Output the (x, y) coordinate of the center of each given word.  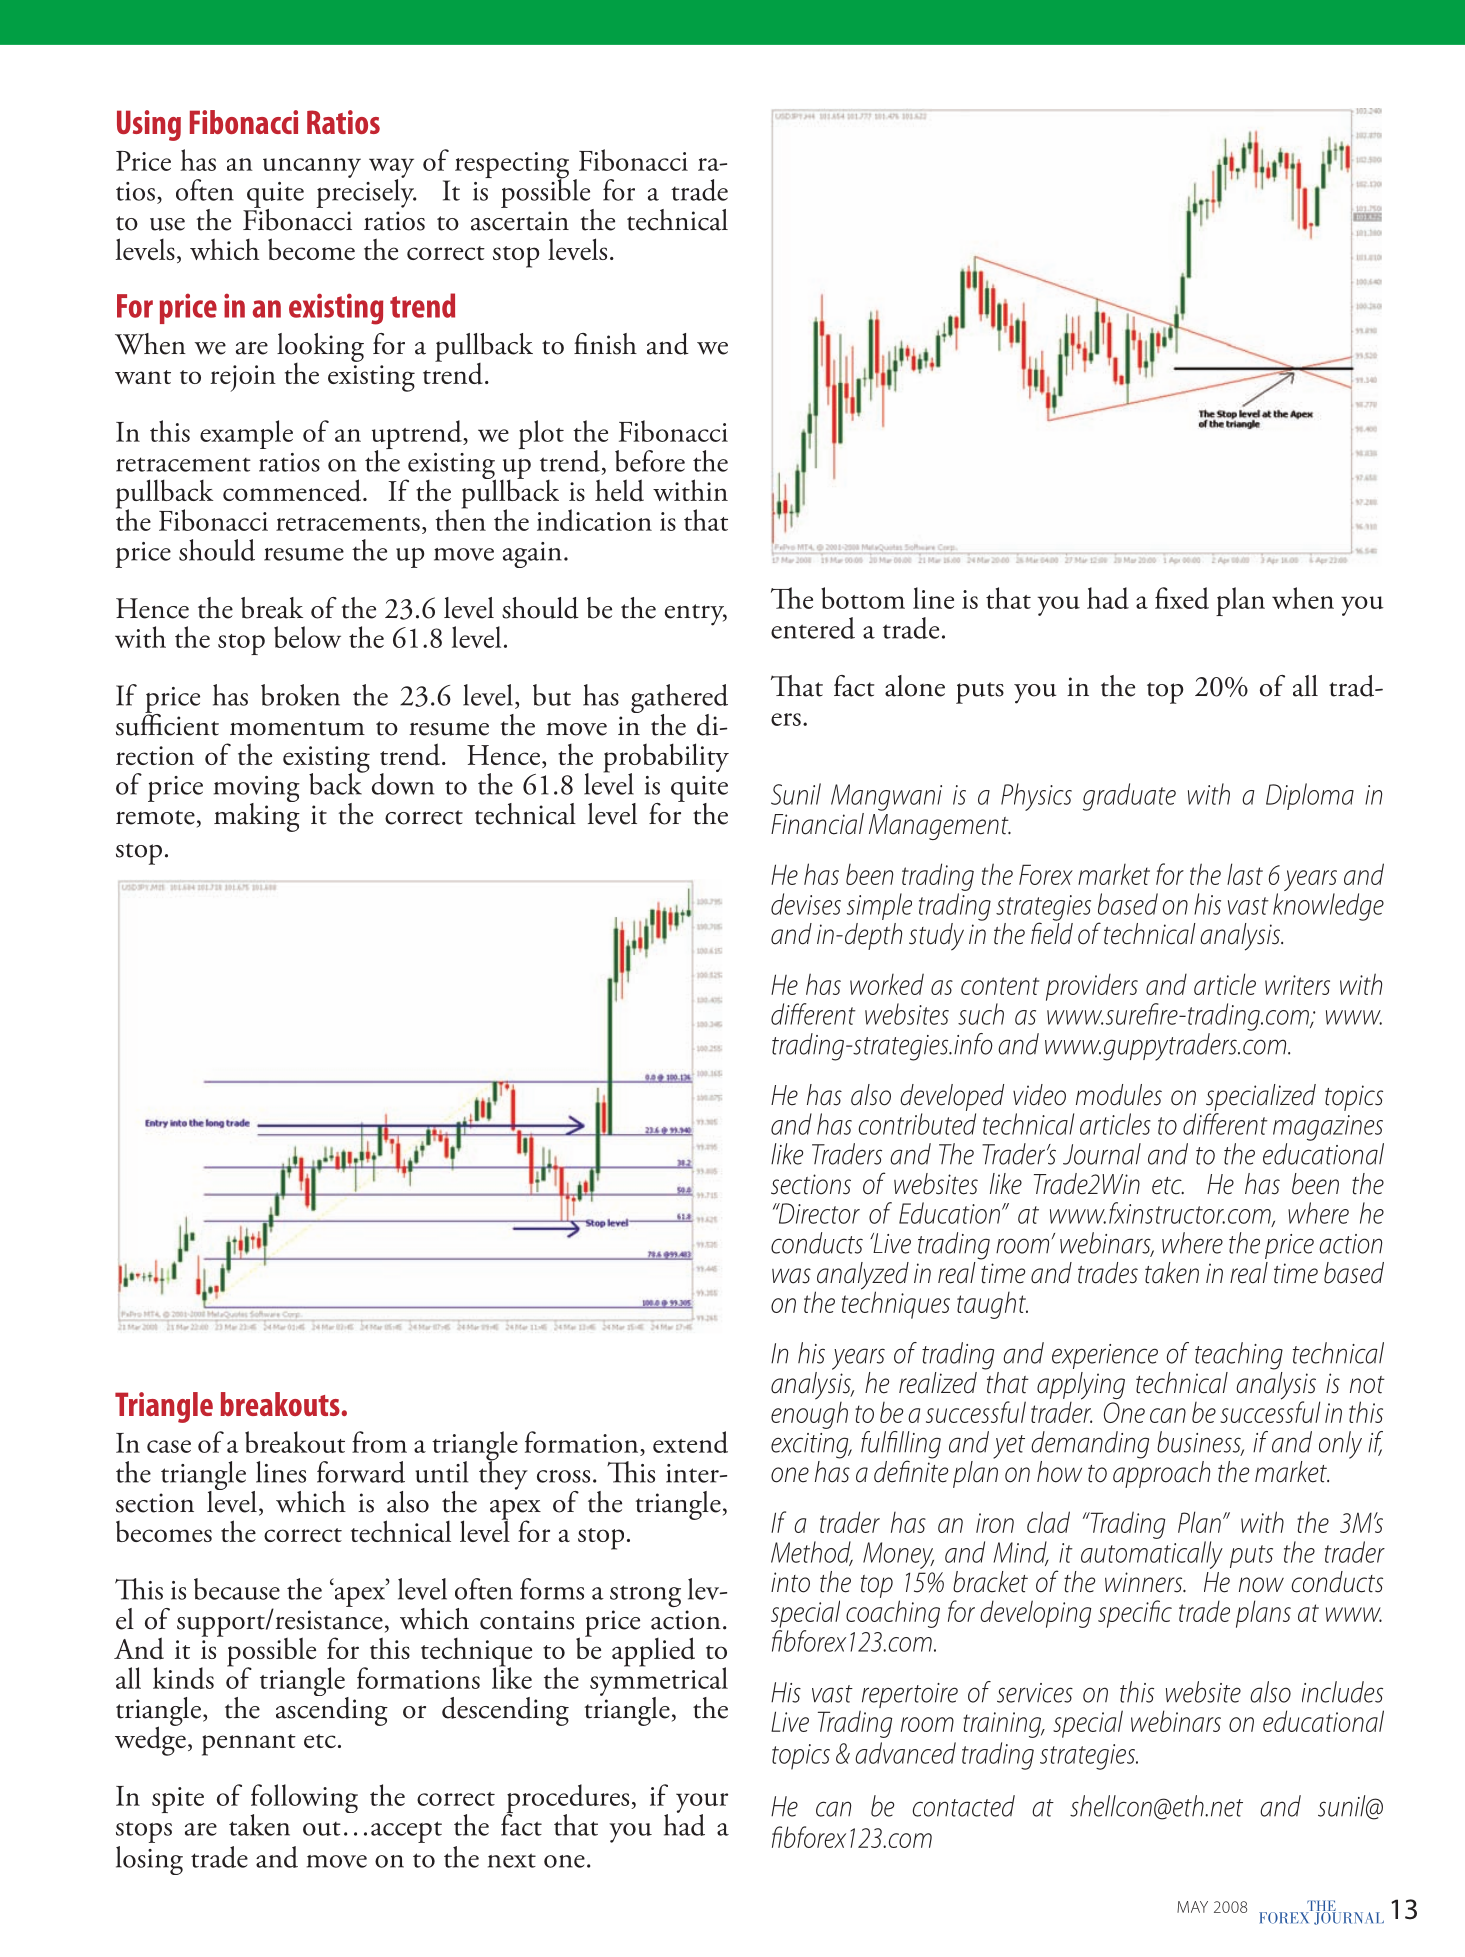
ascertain (520, 221)
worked (887, 984)
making (257, 816)
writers (1297, 985)
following (304, 1800)
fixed (1182, 598)
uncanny (312, 168)
